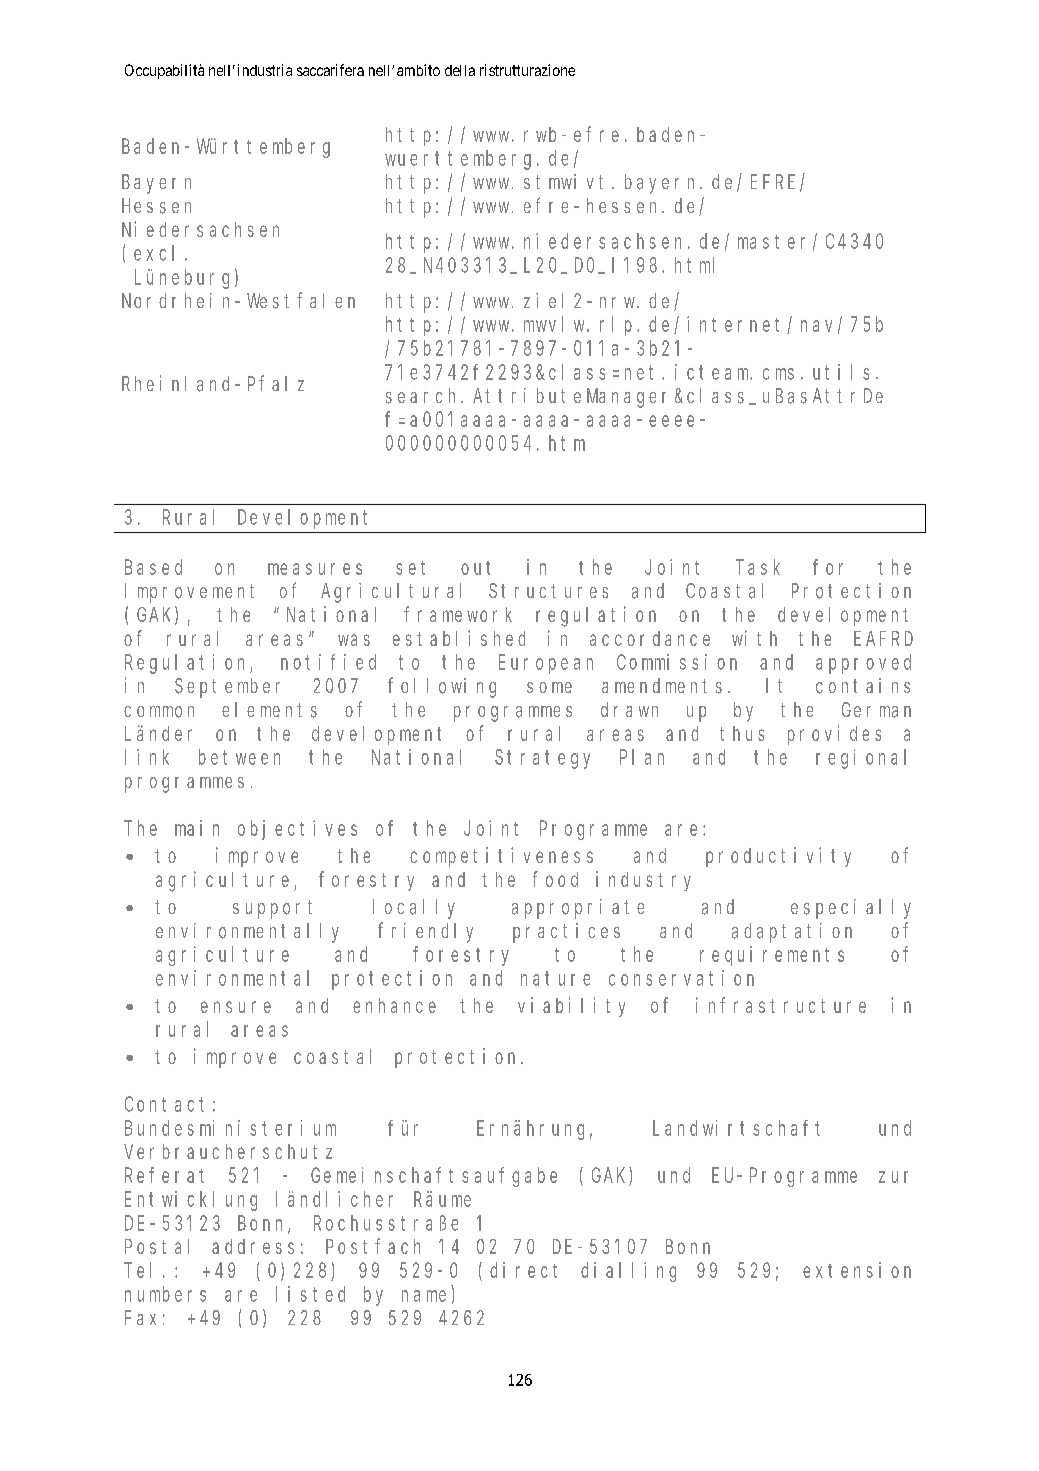 The height and width of the screenshot is (1471, 1039). What do you see at coordinates (253, 1246) in the screenshot?
I see `address` at bounding box center [253, 1246].
